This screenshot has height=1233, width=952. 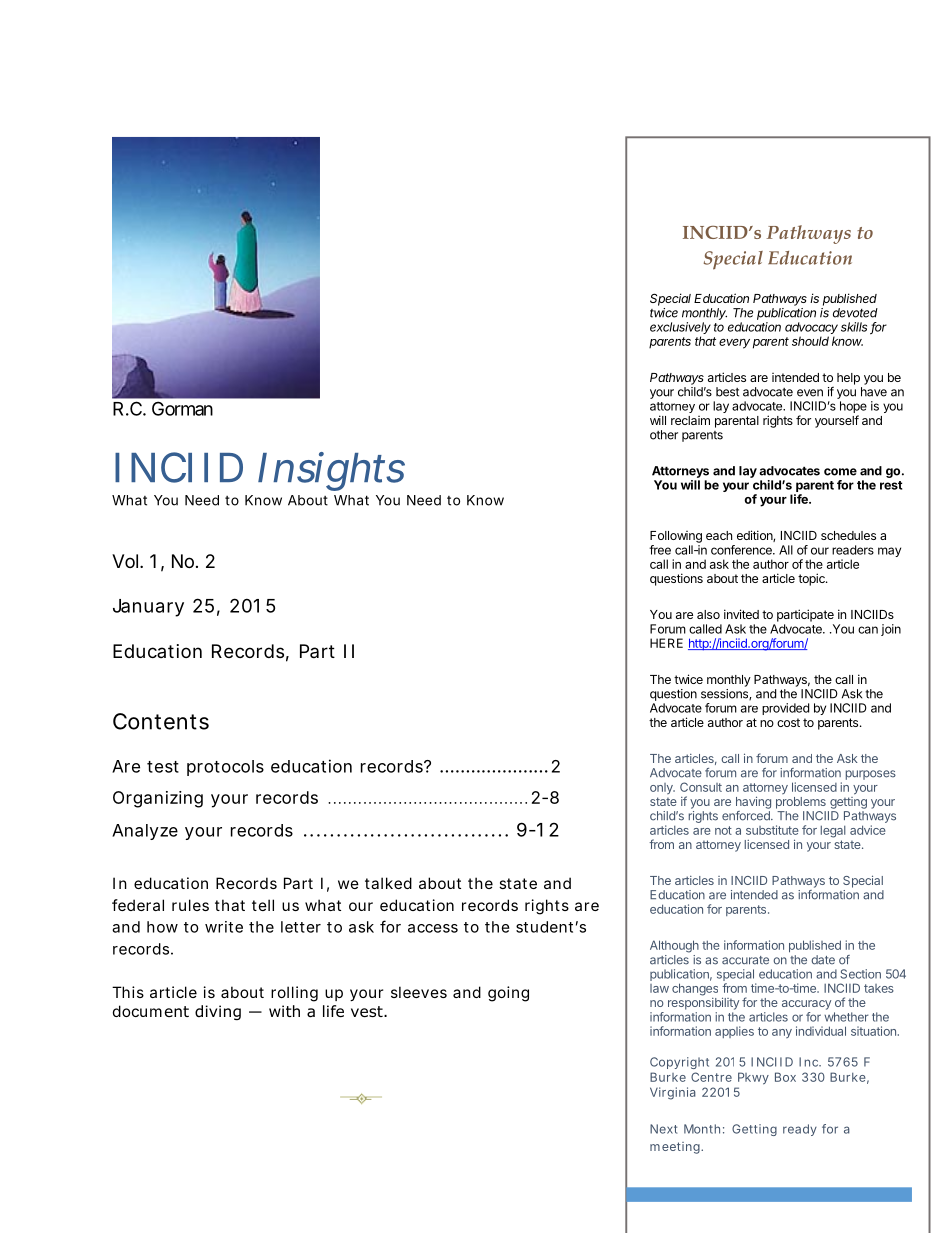 I want to click on Contents, so click(x=161, y=721).
